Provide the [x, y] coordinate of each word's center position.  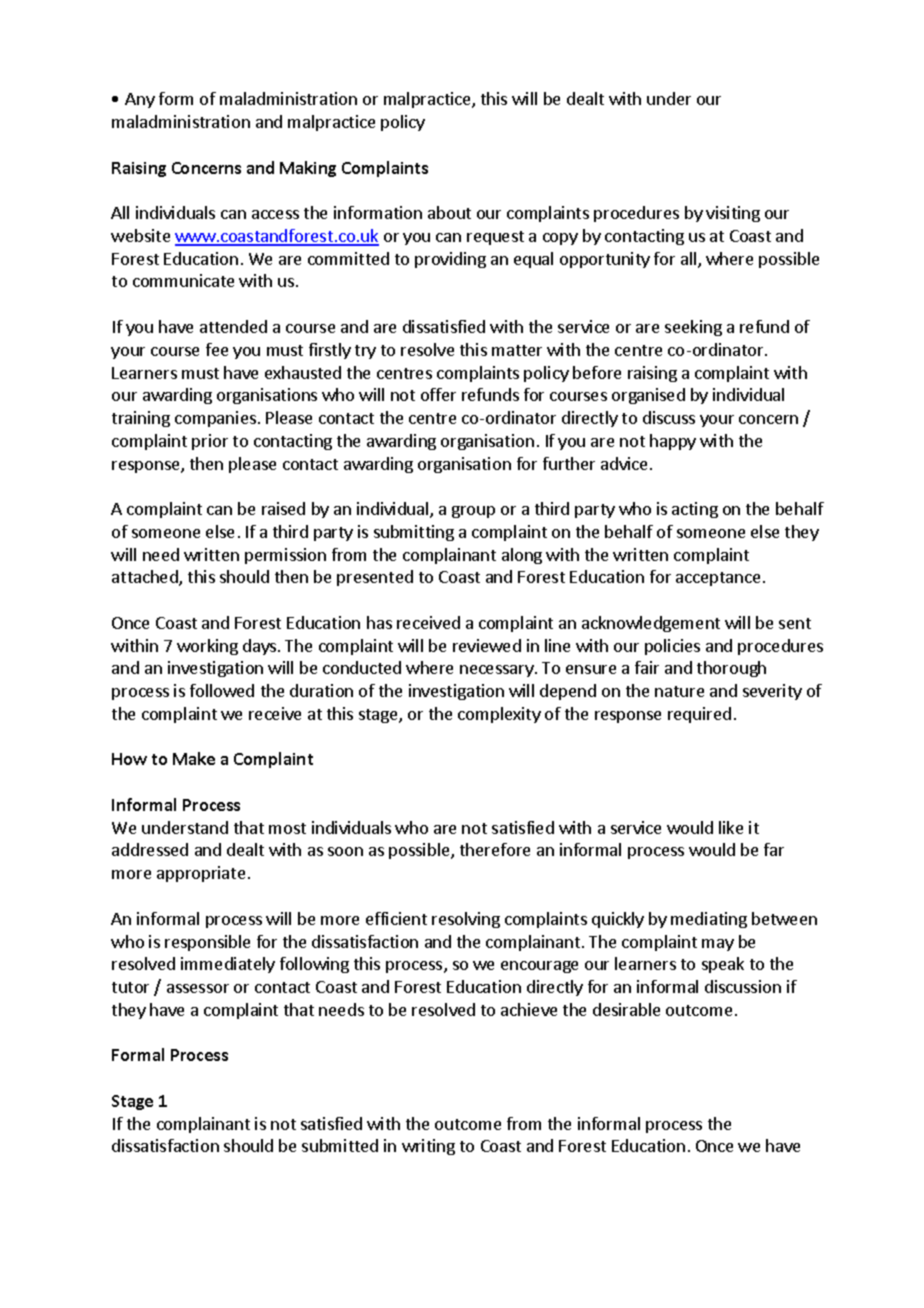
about [449, 212]
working [207, 647]
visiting [733, 214]
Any [140, 100]
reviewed [487, 645]
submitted [340, 1145]
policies [672, 647]
